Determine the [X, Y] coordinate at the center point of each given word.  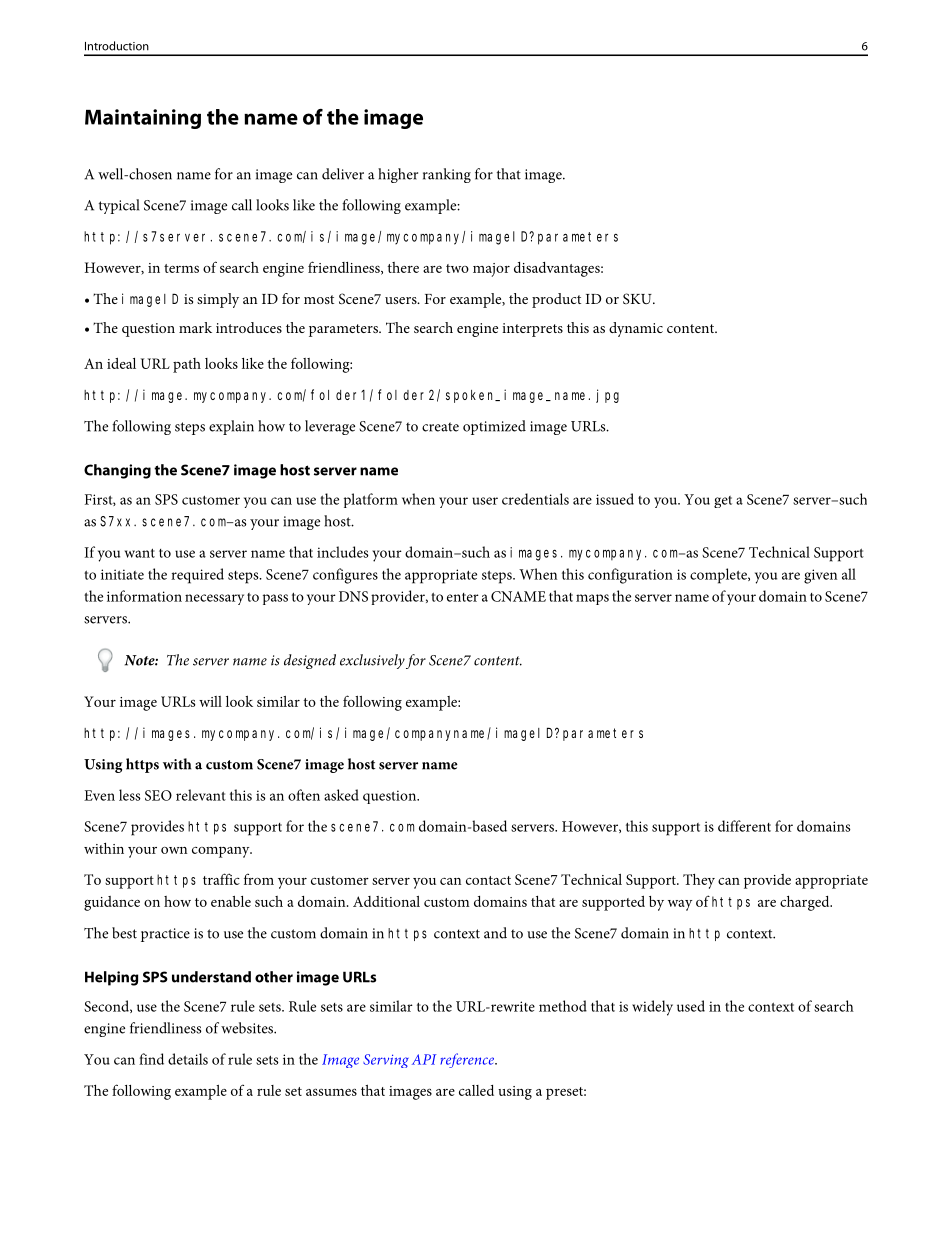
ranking [447, 175]
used [691, 1006]
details [188, 1059]
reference [468, 1060]
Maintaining [143, 119]
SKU [638, 298]
